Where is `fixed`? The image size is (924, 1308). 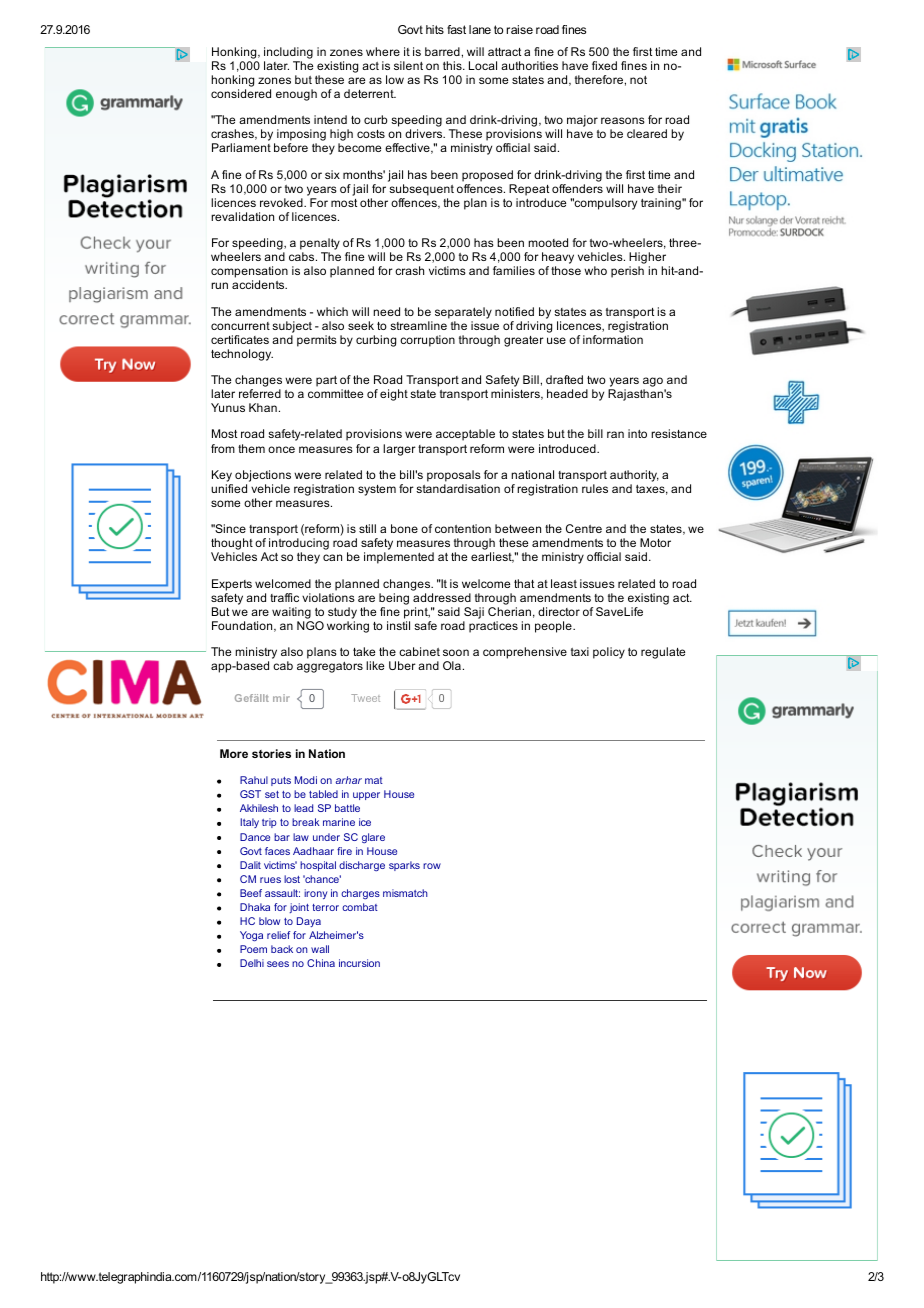 fixed is located at coordinates (604, 65).
